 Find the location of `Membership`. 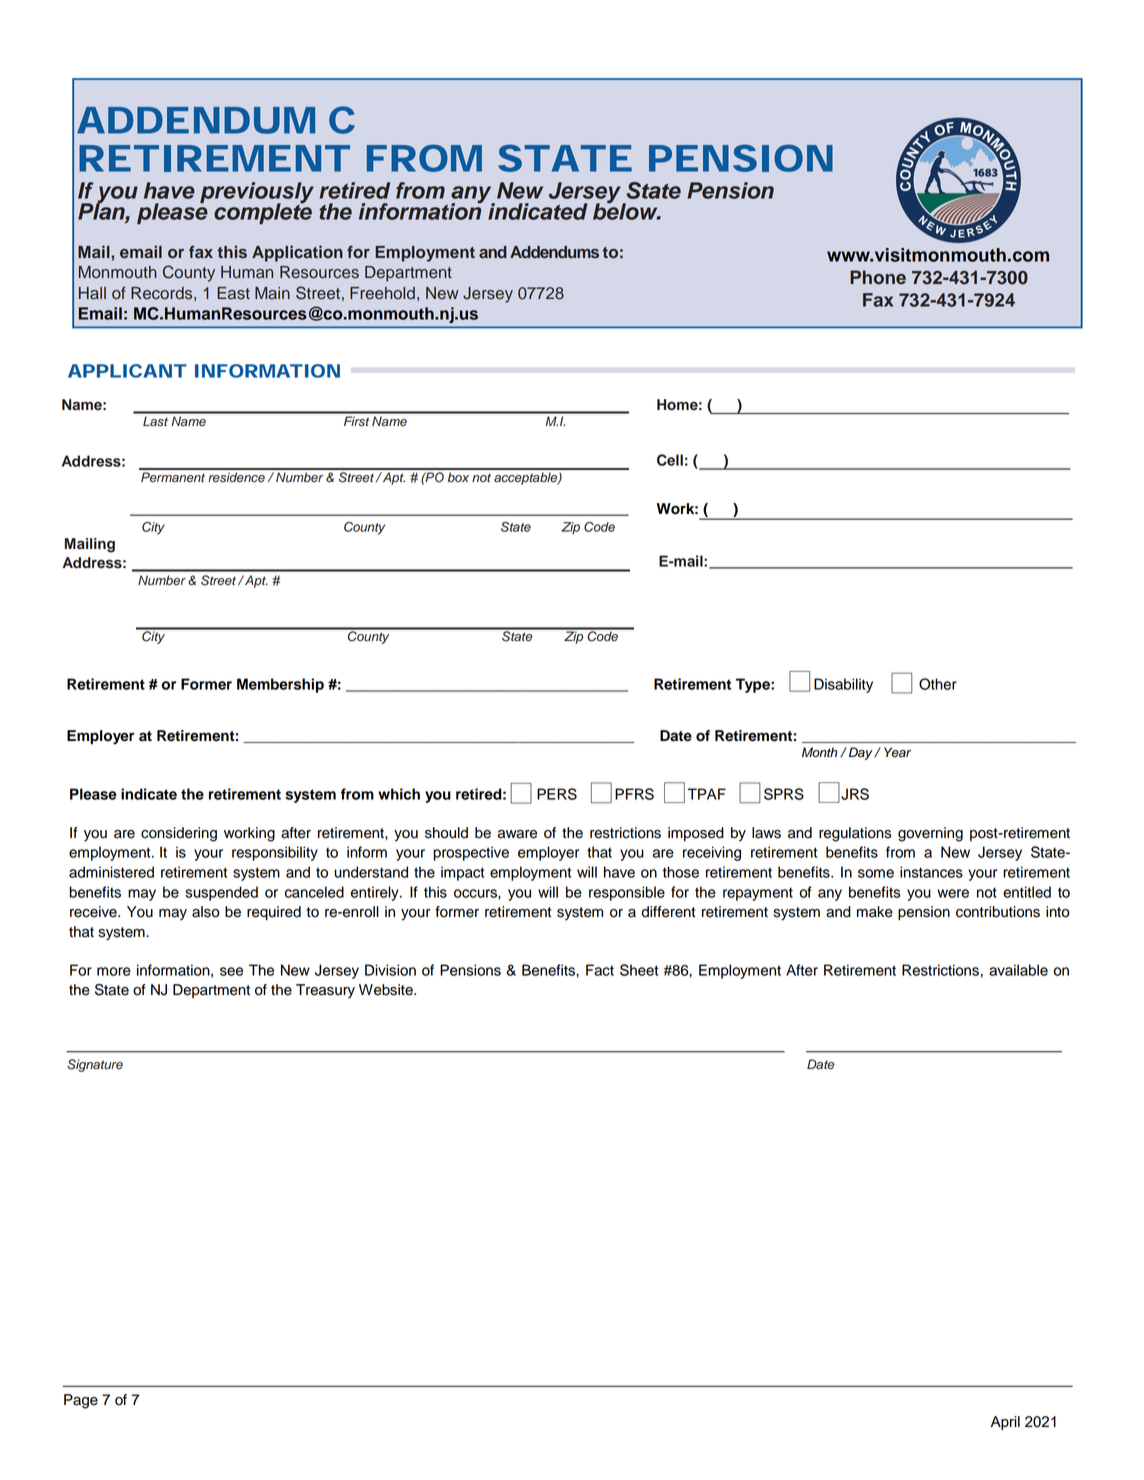

Membership is located at coordinates (280, 685).
